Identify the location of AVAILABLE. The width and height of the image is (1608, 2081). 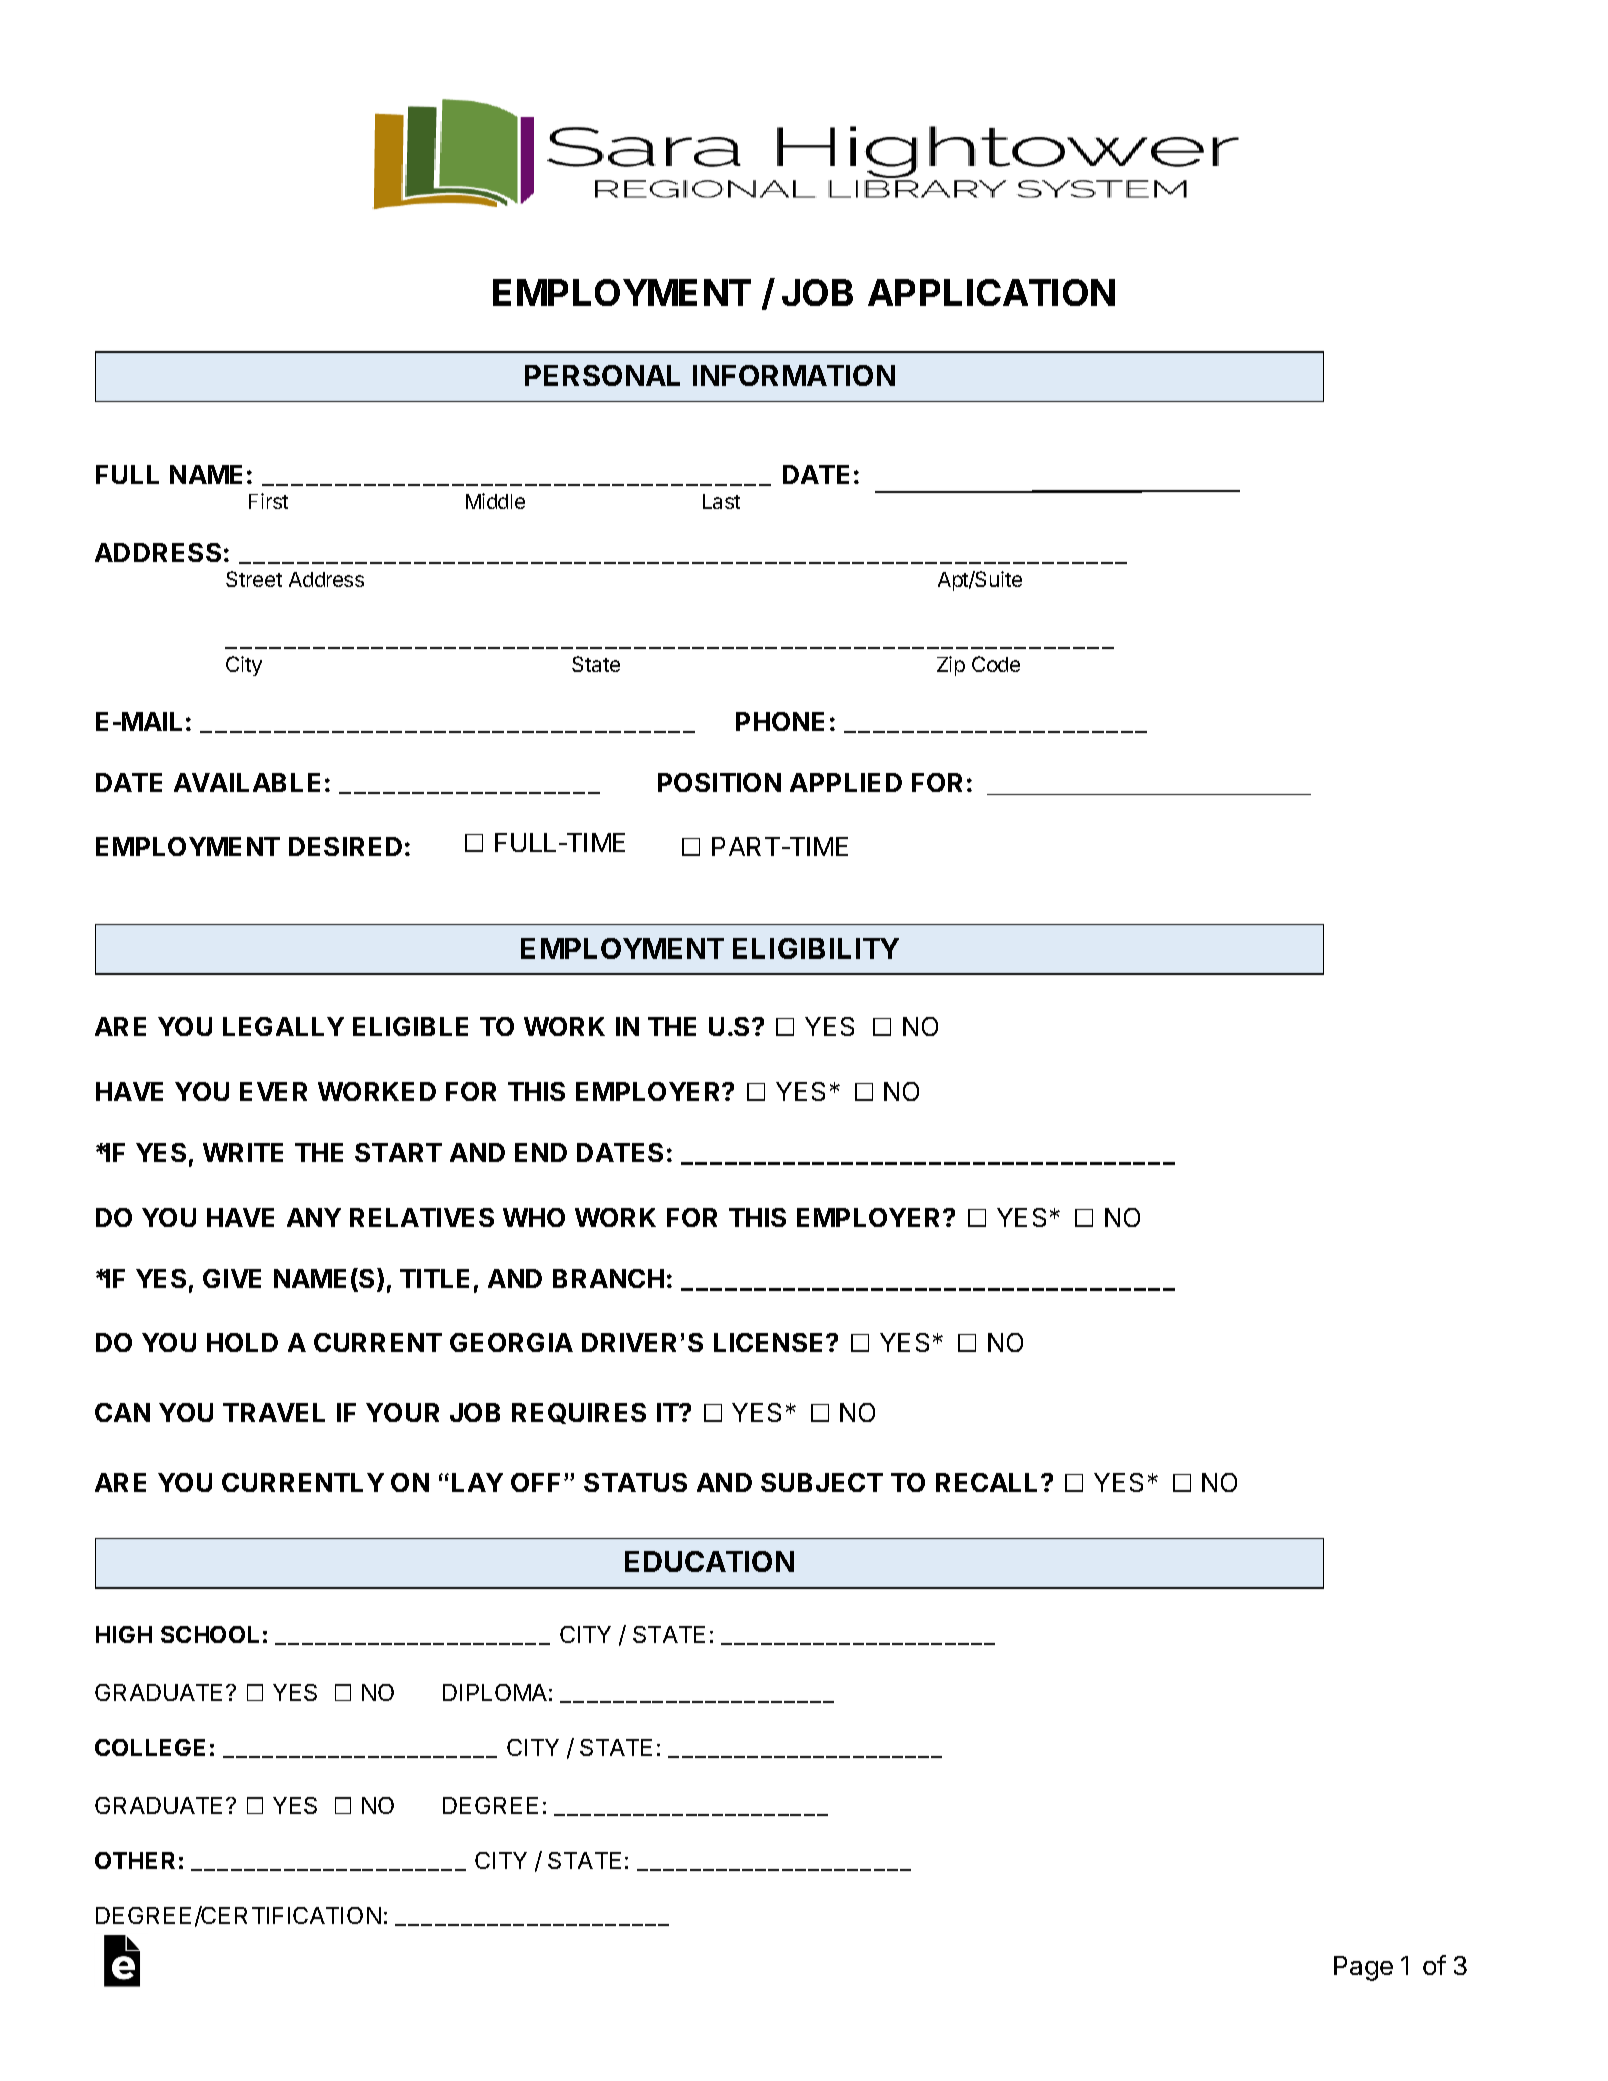
(247, 782).
